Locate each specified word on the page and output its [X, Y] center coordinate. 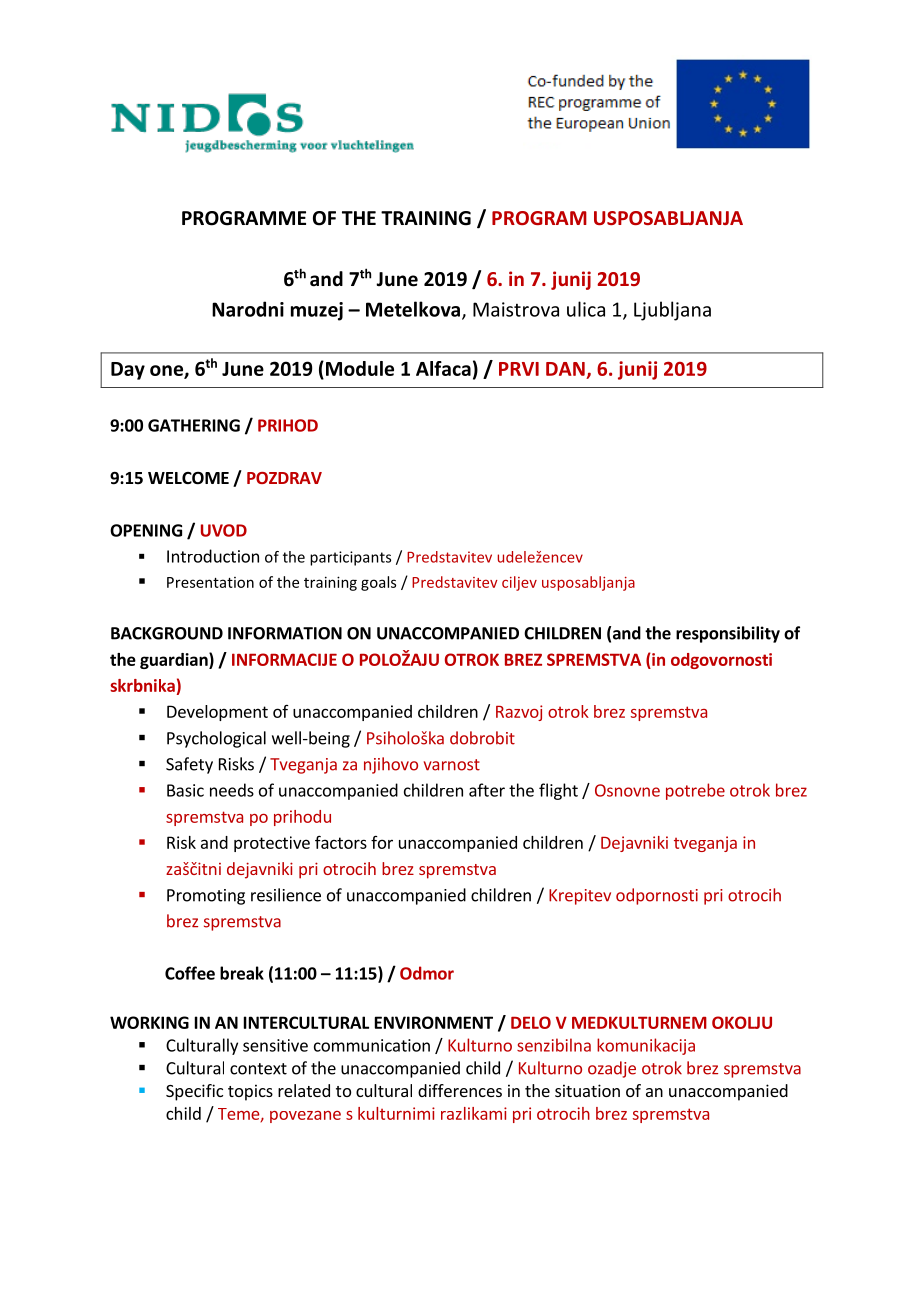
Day [128, 371]
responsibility [728, 634]
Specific [194, 1092]
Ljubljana [672, 311]
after [487, 790]
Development [217, 713]
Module [360, 368]
